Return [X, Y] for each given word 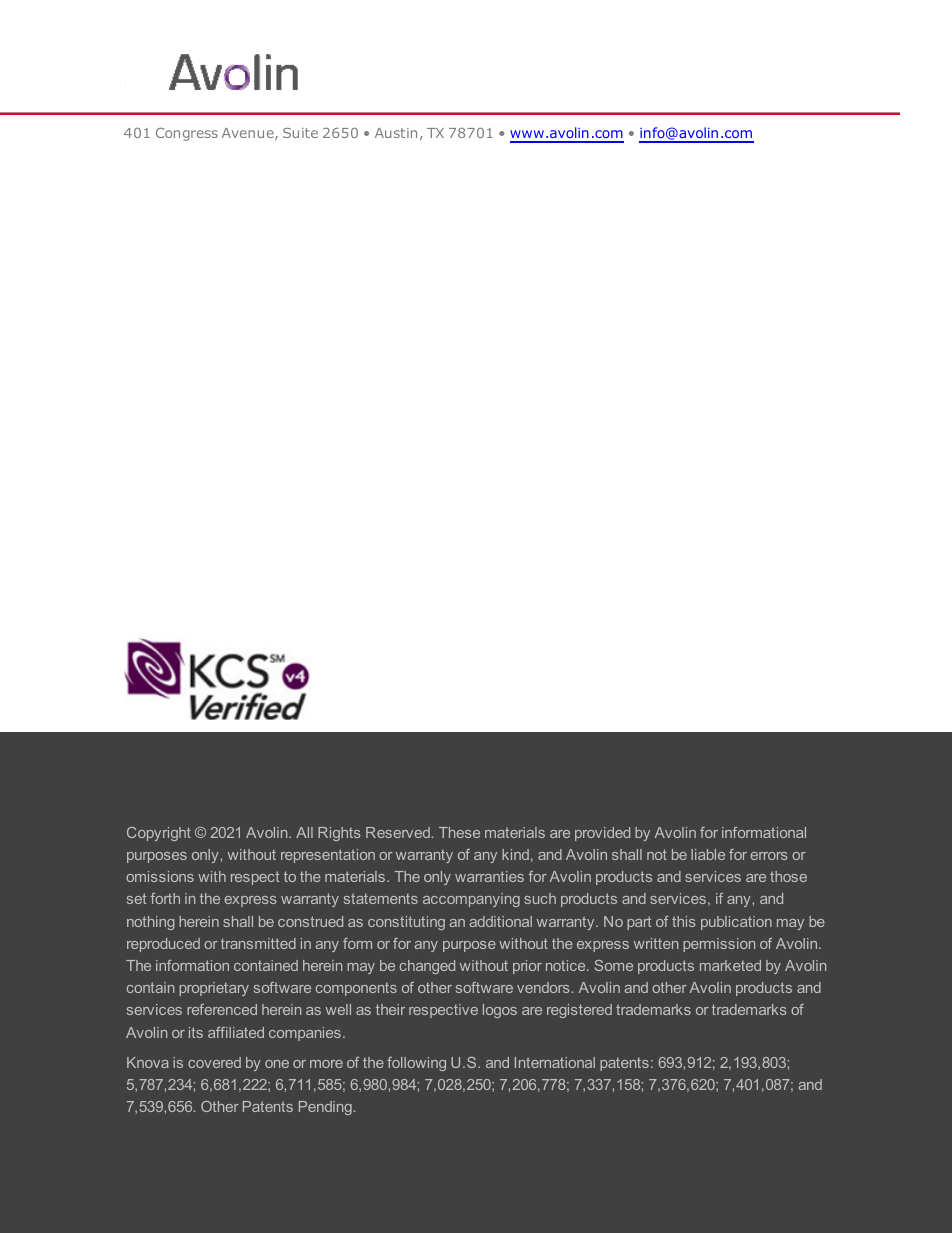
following [416, 1064]
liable [708, 854]
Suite [300, 133]
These [459, 832]
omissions [160, 876]
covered [214, 1062]
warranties [489, 876]
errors [769, 856]
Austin [396, 133]
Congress [187, 134]
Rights [339, 834]
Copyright [159, 834]
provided [602, 834]
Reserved [398, 832]
